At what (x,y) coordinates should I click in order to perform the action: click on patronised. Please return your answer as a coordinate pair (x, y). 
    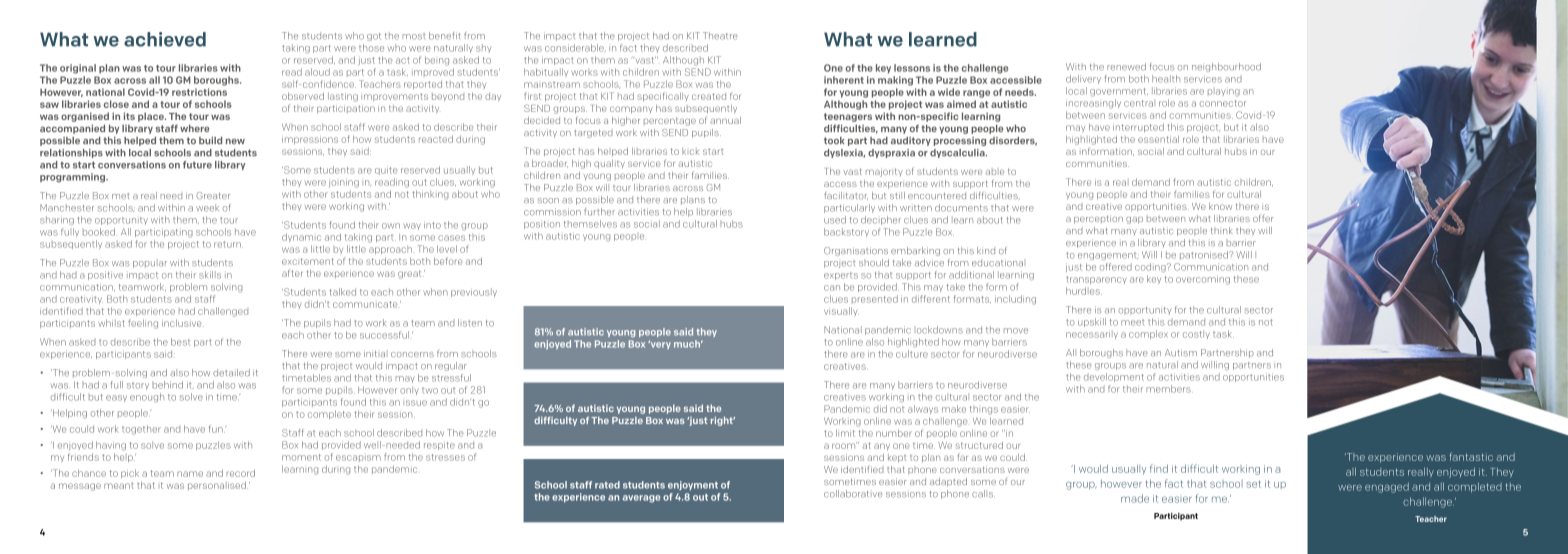
    Looking at the image, I should click on (1205, 255).
